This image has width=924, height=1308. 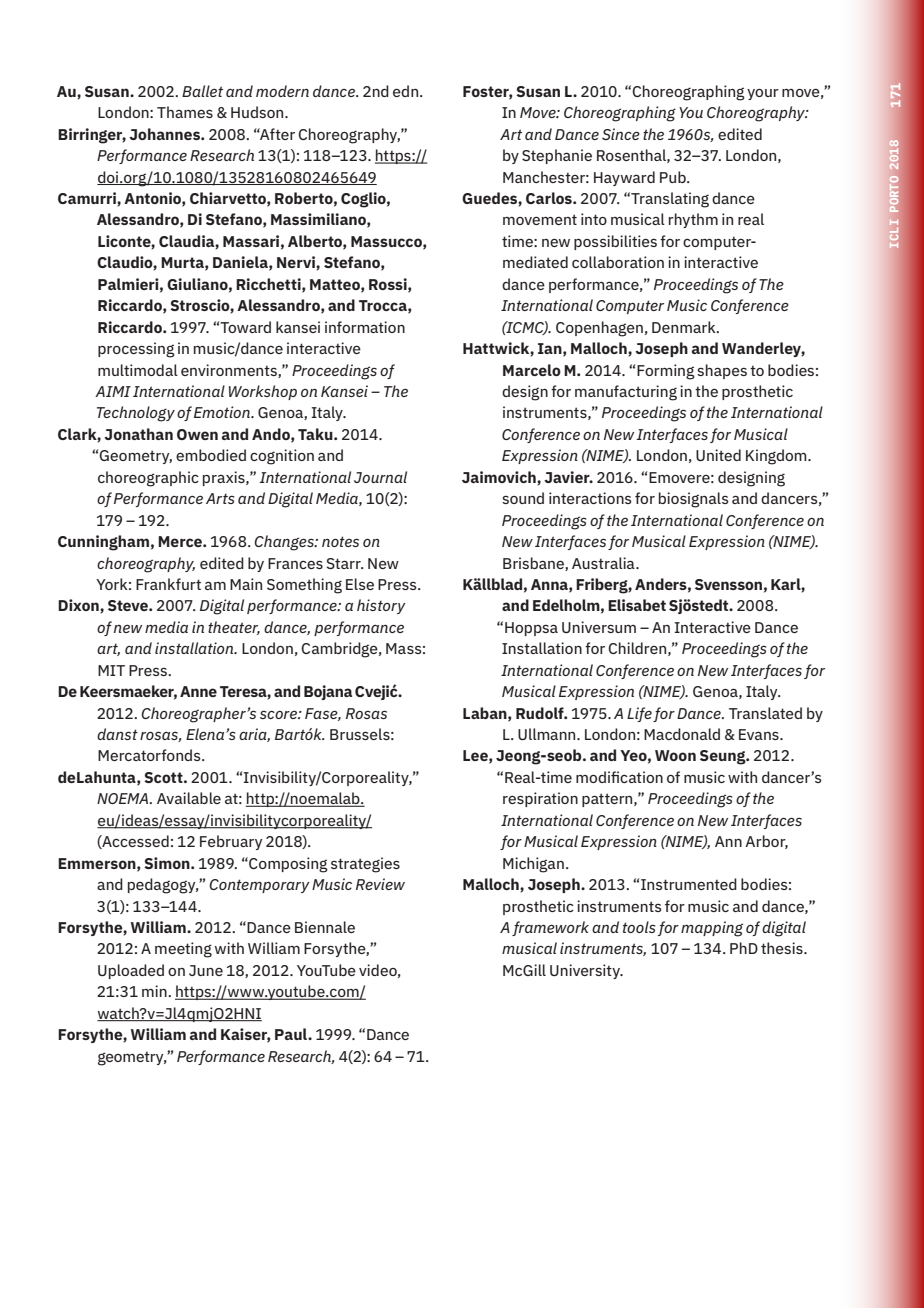 I want to click on Else, so click(x=360, y=584).
